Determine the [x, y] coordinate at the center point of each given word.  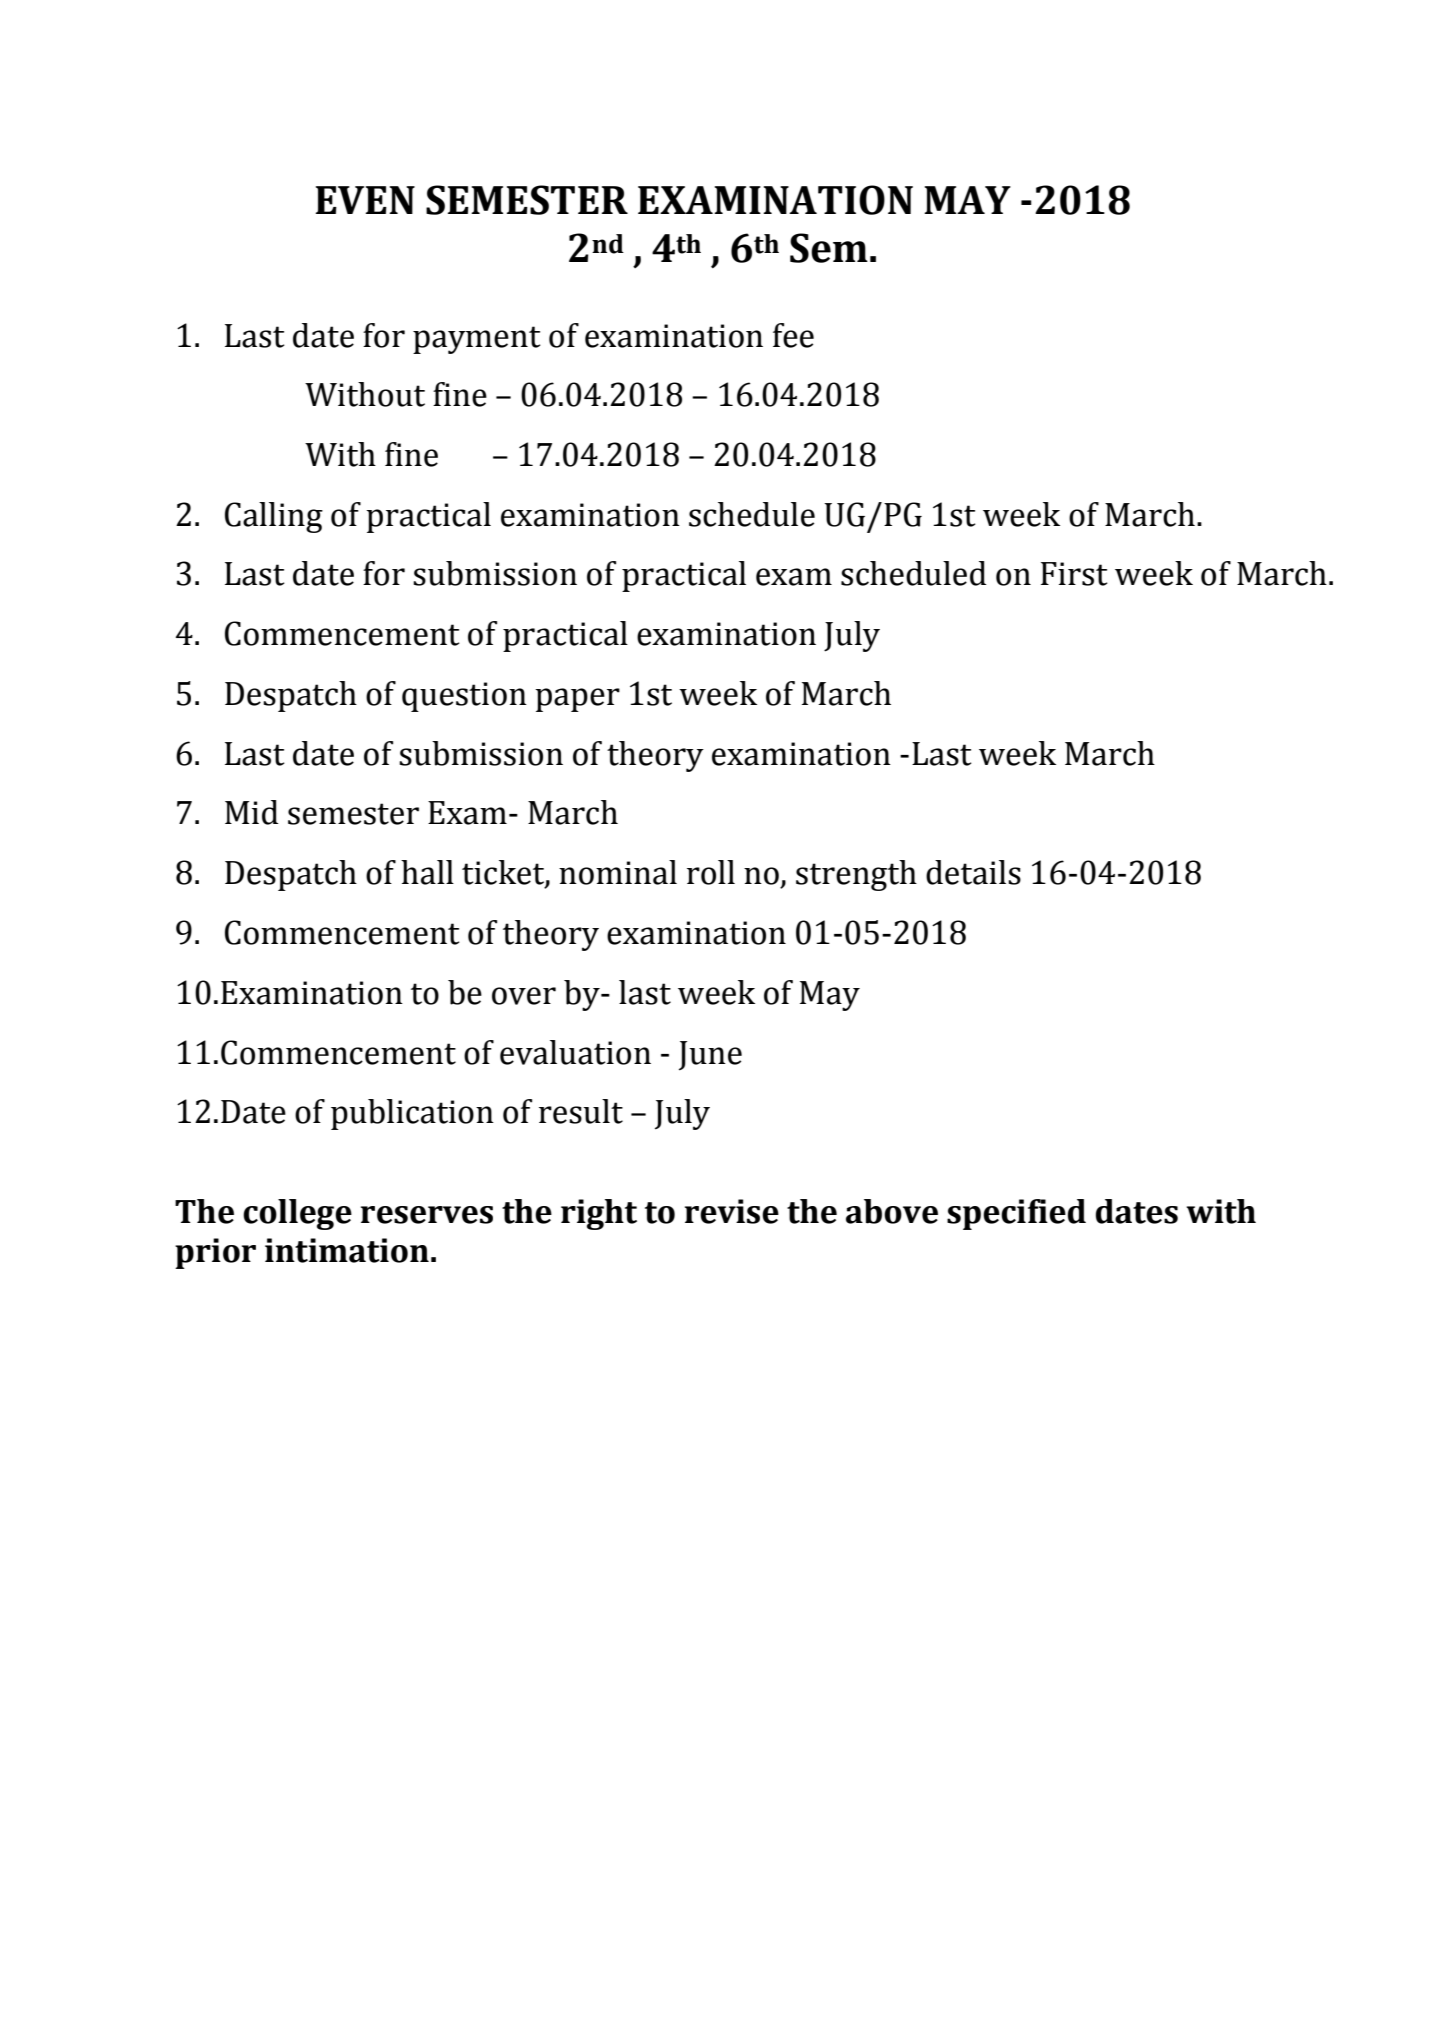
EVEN [365, 200]
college [297, 1214]
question [464, 697]
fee [793, 335]
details [973, 872]
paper [577, 700]
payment [477, 340]
